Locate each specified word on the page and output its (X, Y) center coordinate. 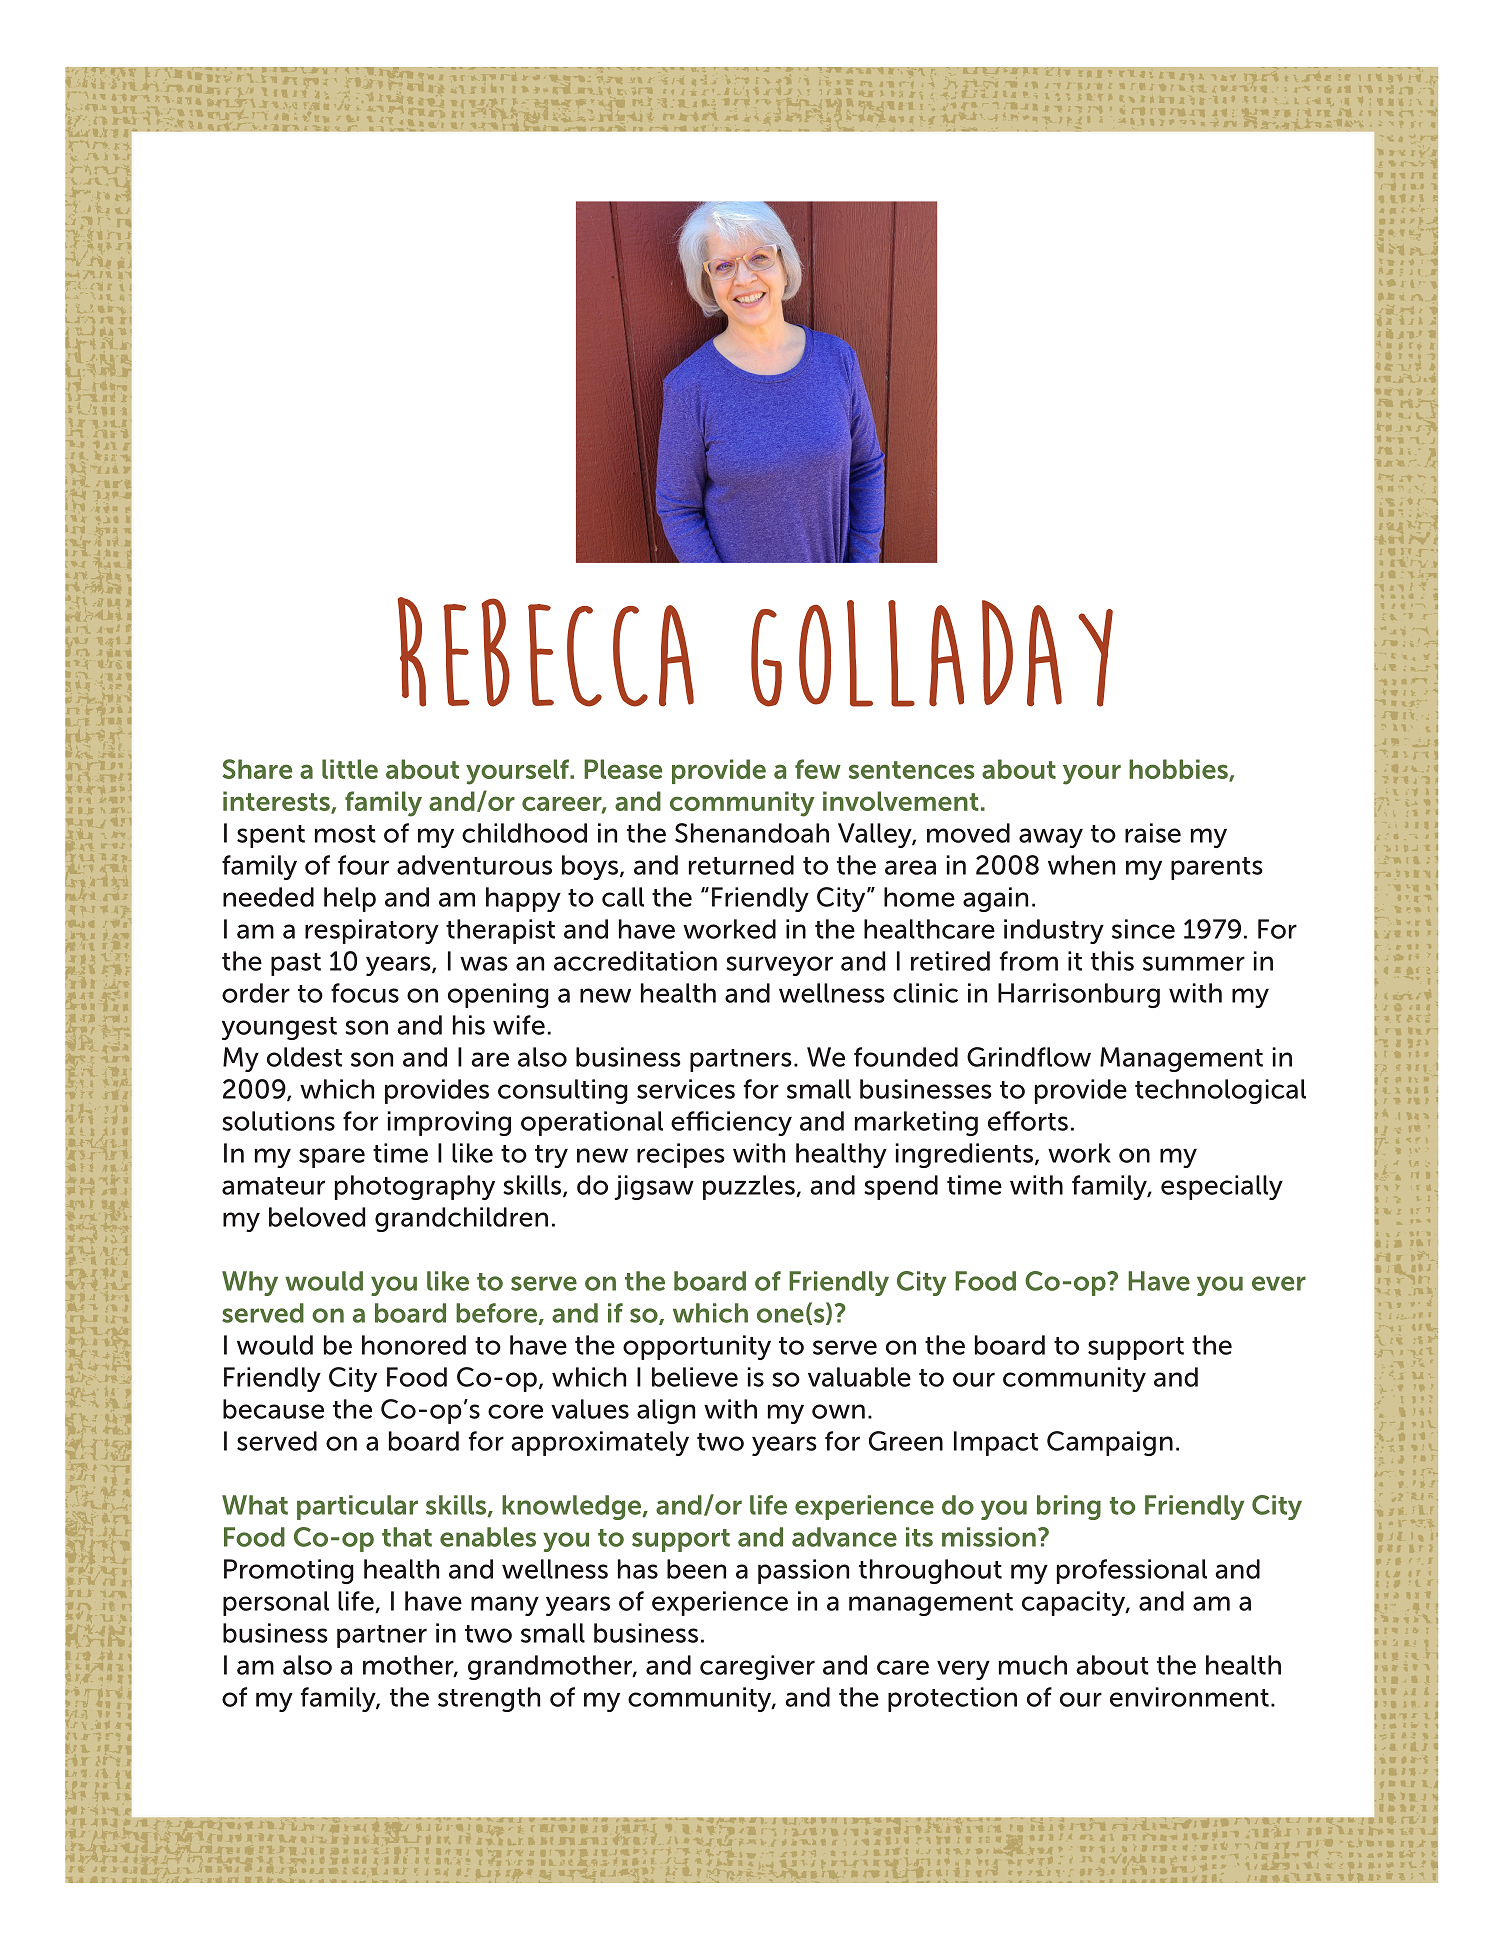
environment (1189, 1697)
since (1143, 929)
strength (489, 1699)
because (273, 1409)
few (818, 769)
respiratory (372, 931)
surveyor (779, 966)
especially (1222, 1187)
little (350, 769)
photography (415, 1187)
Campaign (1110, 1443)
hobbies (1179, 770)
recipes (681, 1155)
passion (803, 1571)
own (838, 1411)
